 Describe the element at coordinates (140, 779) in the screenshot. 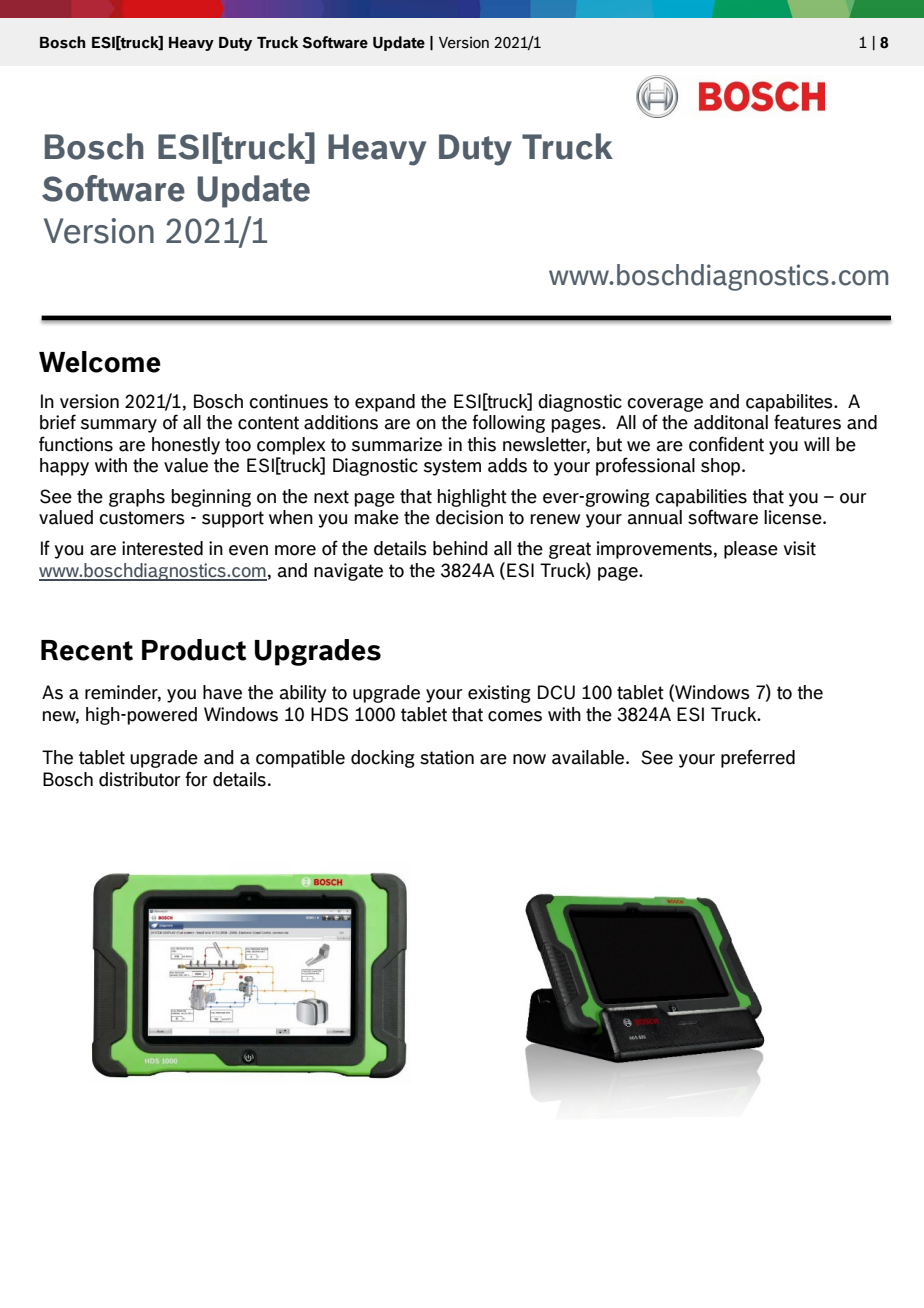

I see `distributor` at that location.
